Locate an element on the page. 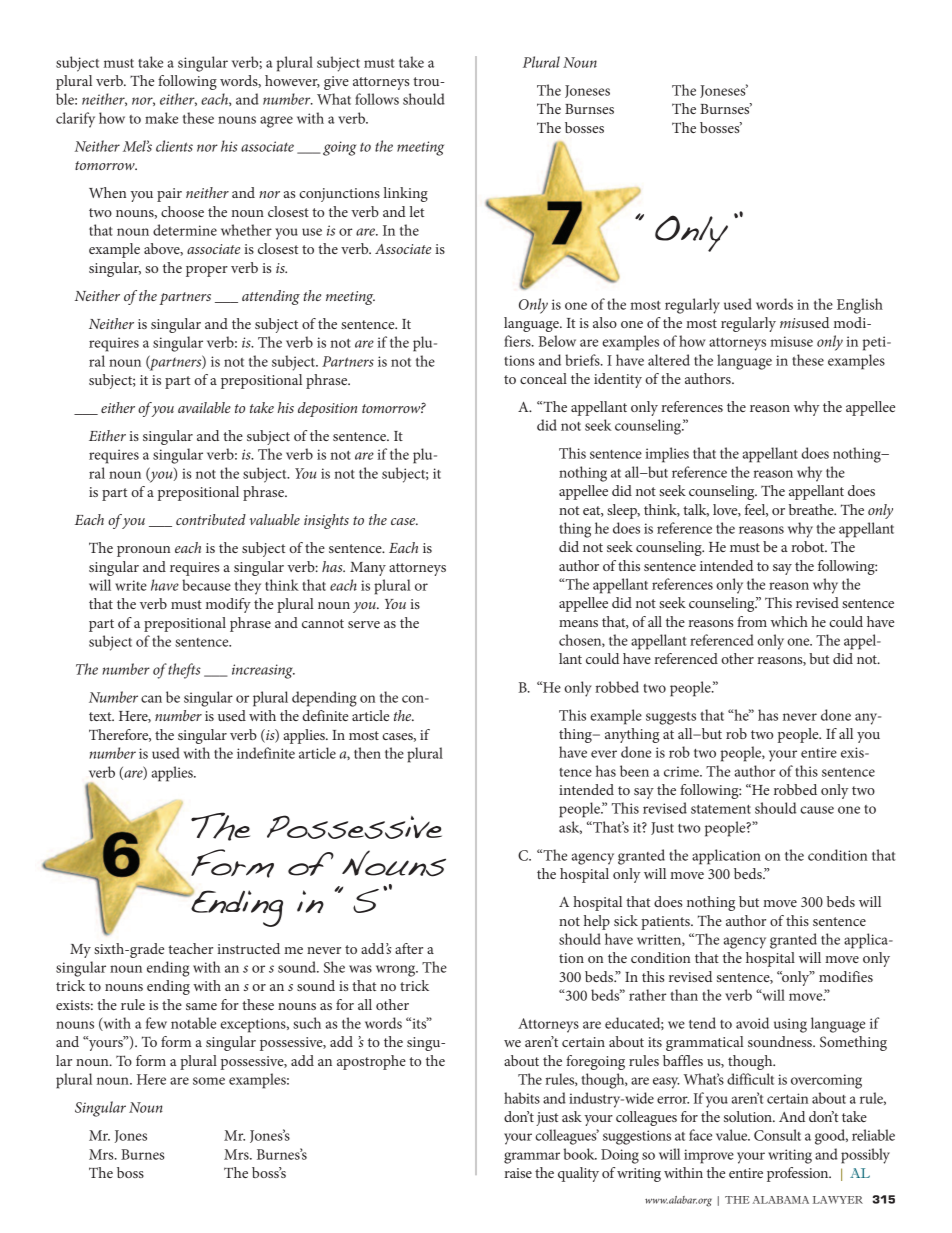  English is located at coordinates (860, 306).
